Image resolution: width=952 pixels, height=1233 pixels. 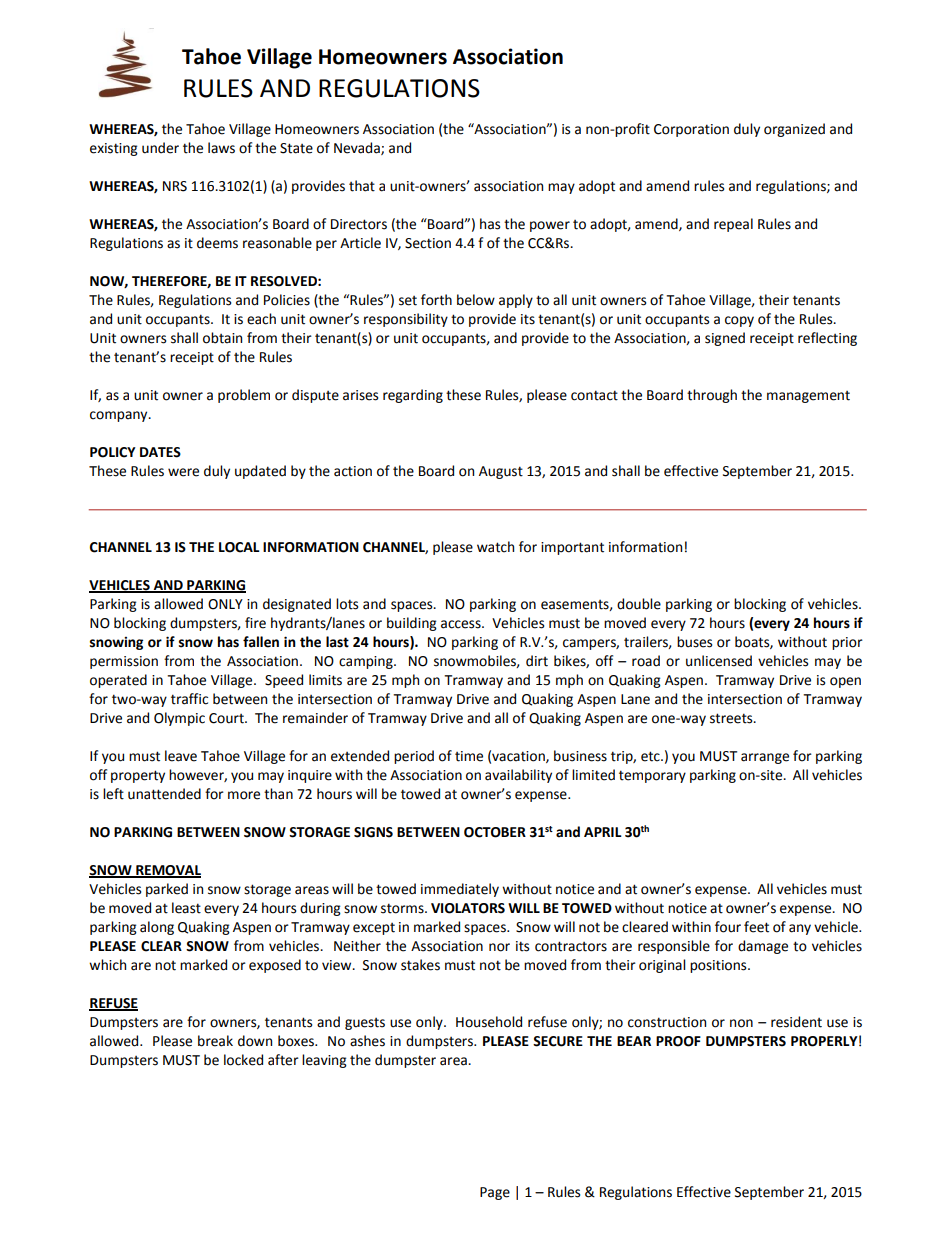 I want to click on laws, so click(x=221, y=148).
